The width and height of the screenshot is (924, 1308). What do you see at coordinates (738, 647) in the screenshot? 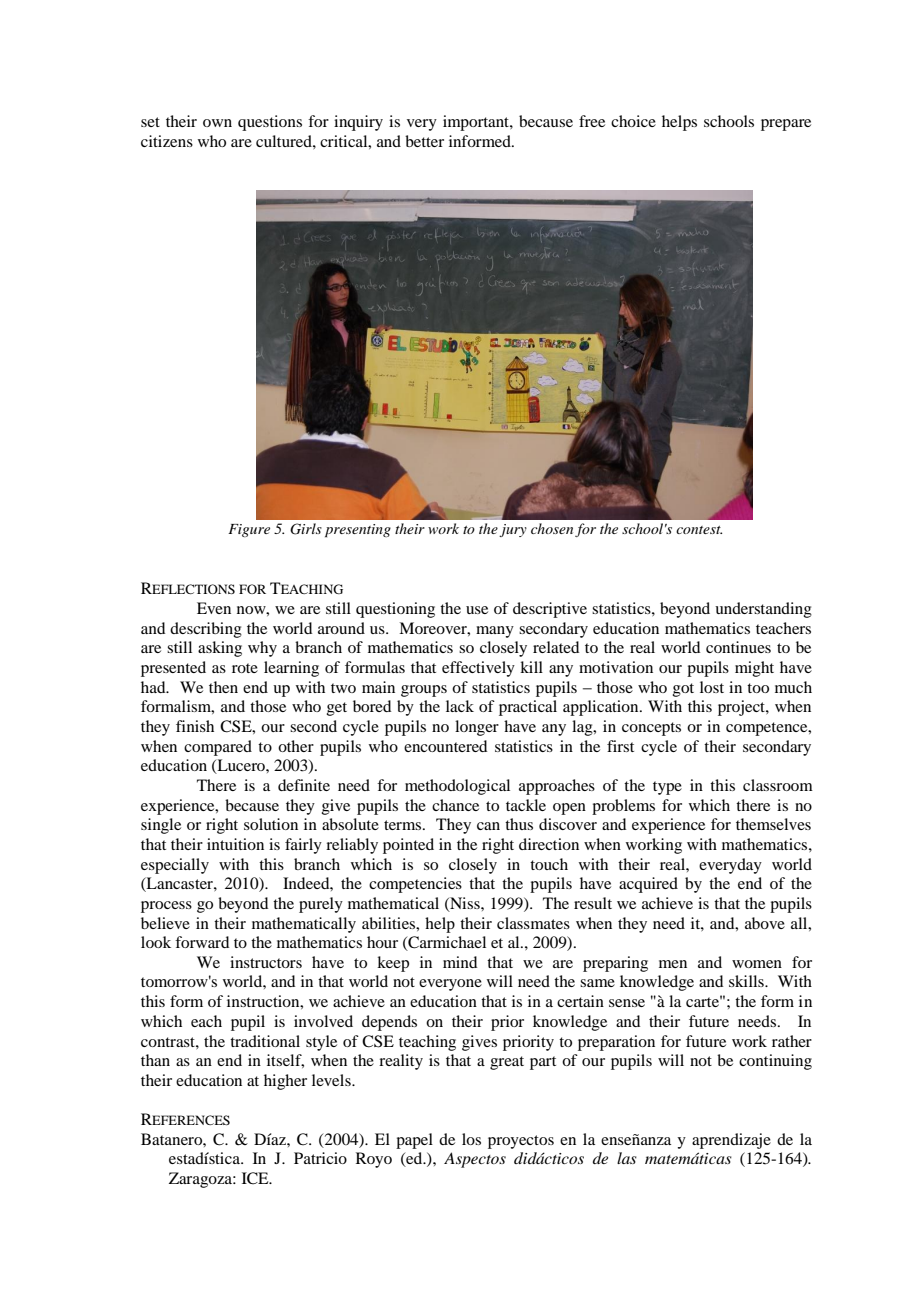
I see `continues` at bounding box center [738, 647].
